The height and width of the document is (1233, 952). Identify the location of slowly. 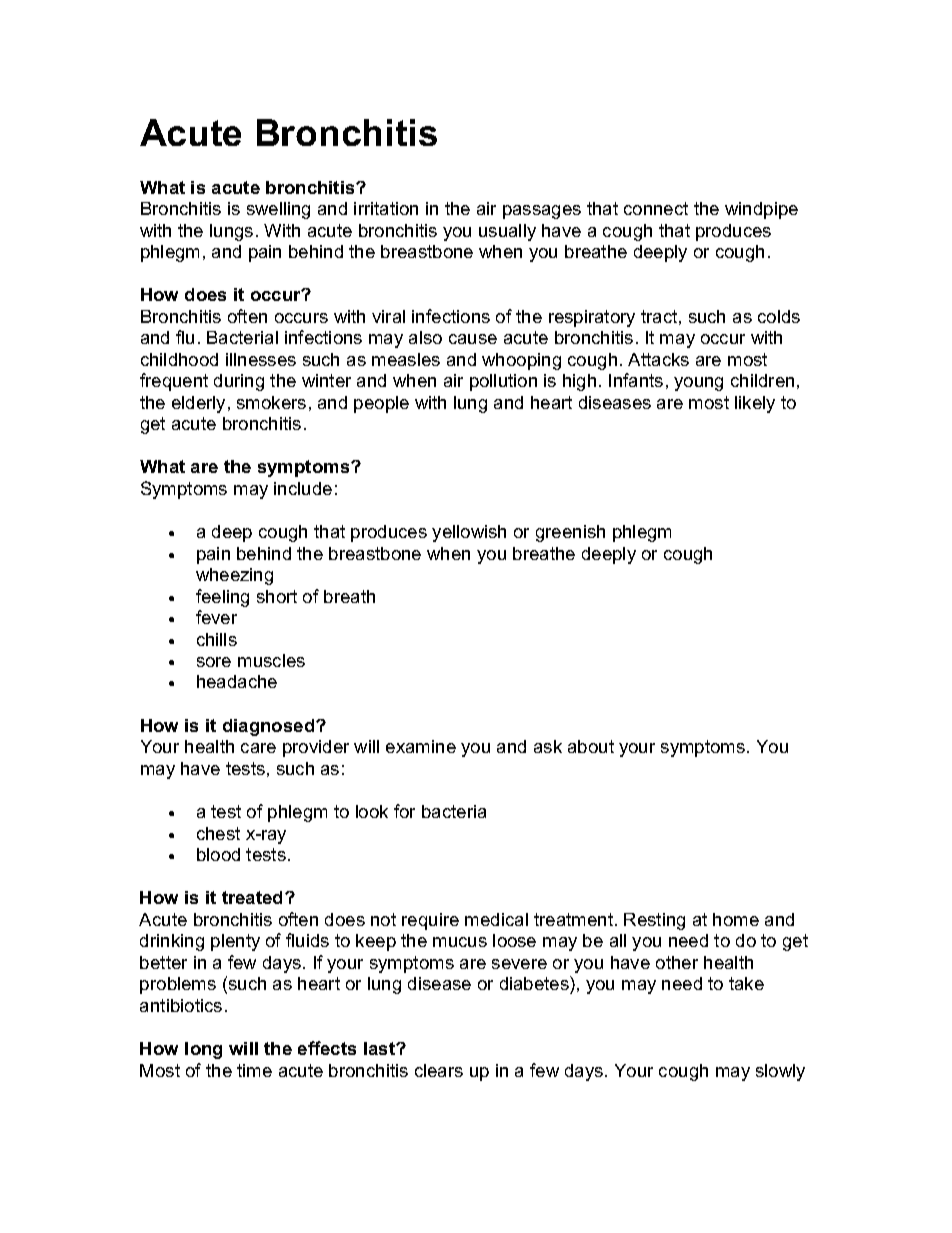
(780, 1072).
